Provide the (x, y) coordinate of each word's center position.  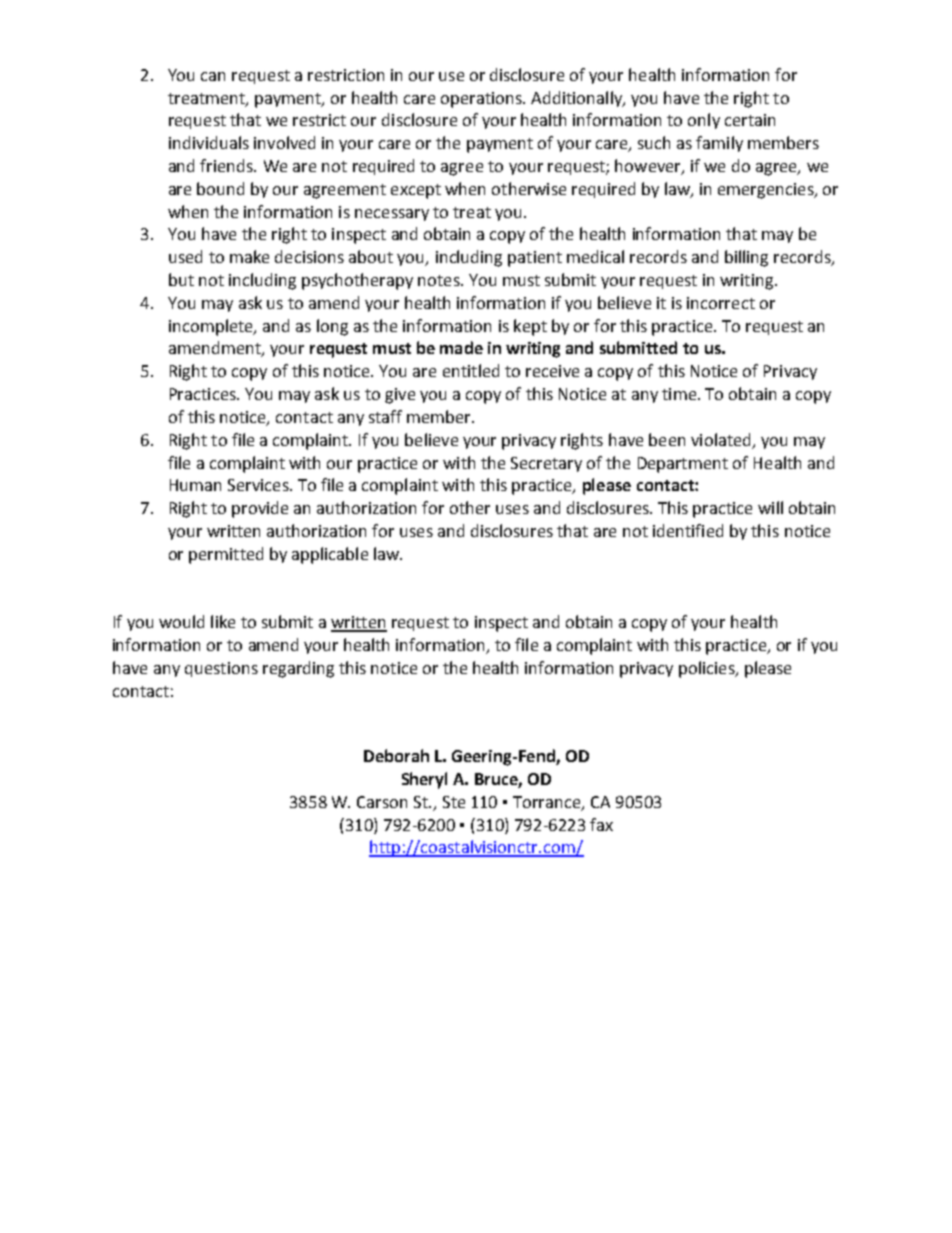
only (704, 121)
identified (688, 530)
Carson (382, 802)
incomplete (212, 327)
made (461, 347)
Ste (454, 802)
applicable (330, 555)
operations (482, 100)
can (213, 76)
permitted (226, 555)
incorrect (721, 303)
